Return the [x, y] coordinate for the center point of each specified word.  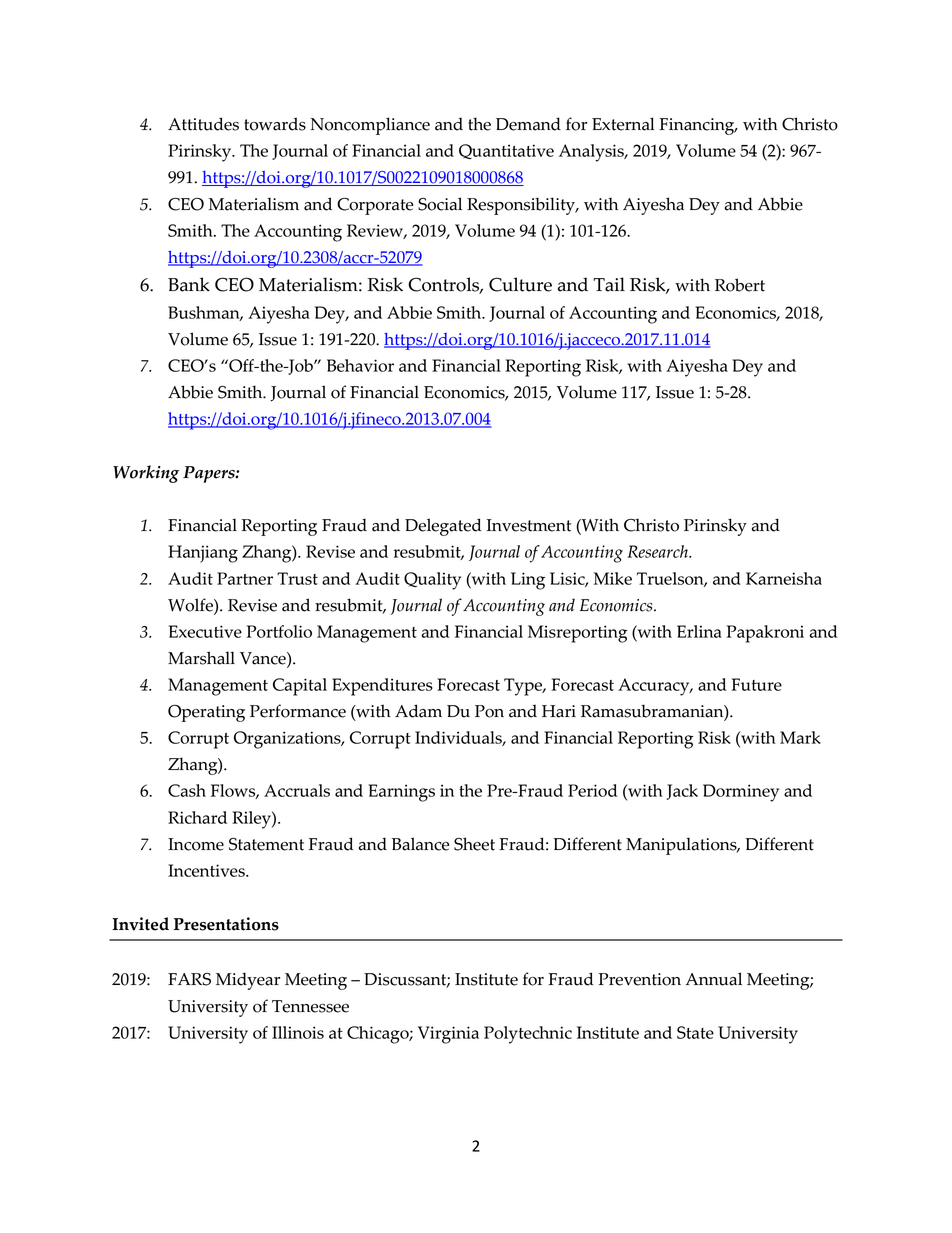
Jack [682, 792]
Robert [740, 285]
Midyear [248, 981]
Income [196, 844]
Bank [189, 284]
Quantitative [506, 151]
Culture [520, 284]
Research [658, 551]
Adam [418, 711]
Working [146, 474]
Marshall [201, 658]
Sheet [474, 844]
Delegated [443, 527]
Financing [698, 126]
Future [756, 684]
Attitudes [203, 124]
